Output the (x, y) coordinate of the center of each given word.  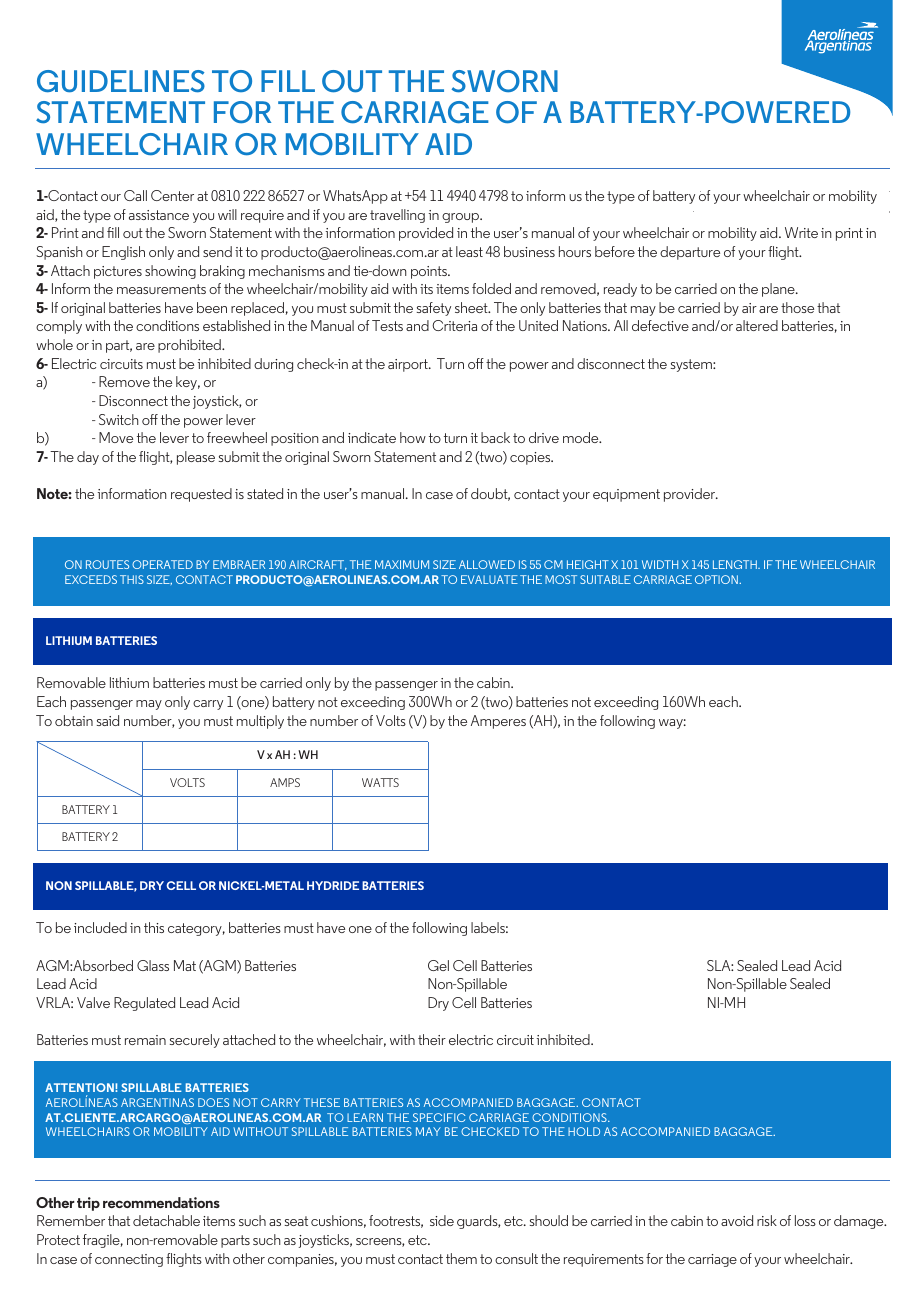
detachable (166, 1220)
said (108, 720)
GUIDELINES (121, 81)
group (461, 218)
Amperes (498, 722)
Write (801, 232)
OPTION (717, 579)
